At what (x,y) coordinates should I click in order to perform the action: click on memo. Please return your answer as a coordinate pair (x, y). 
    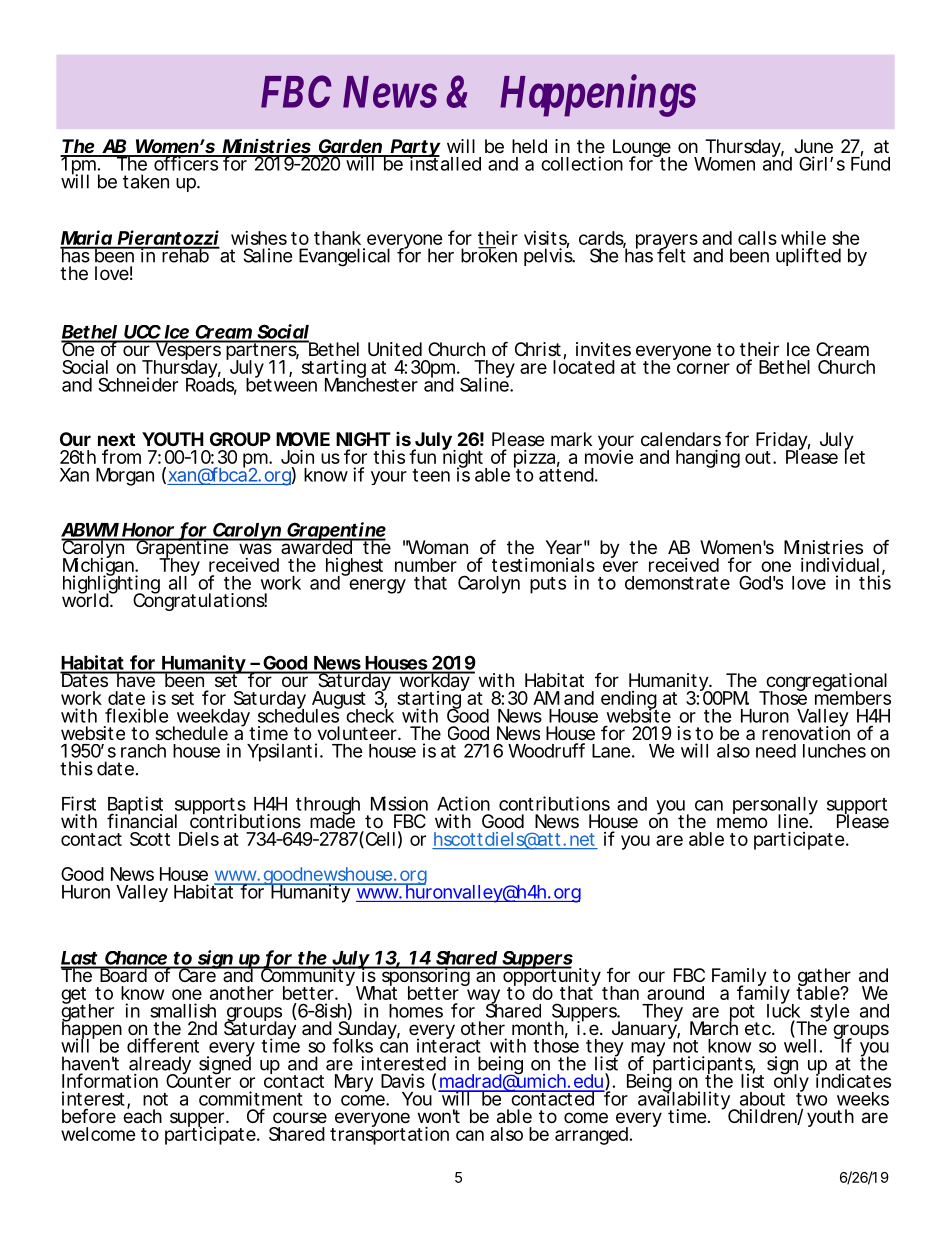
    Looking at the image, I should click on (742, 822).
